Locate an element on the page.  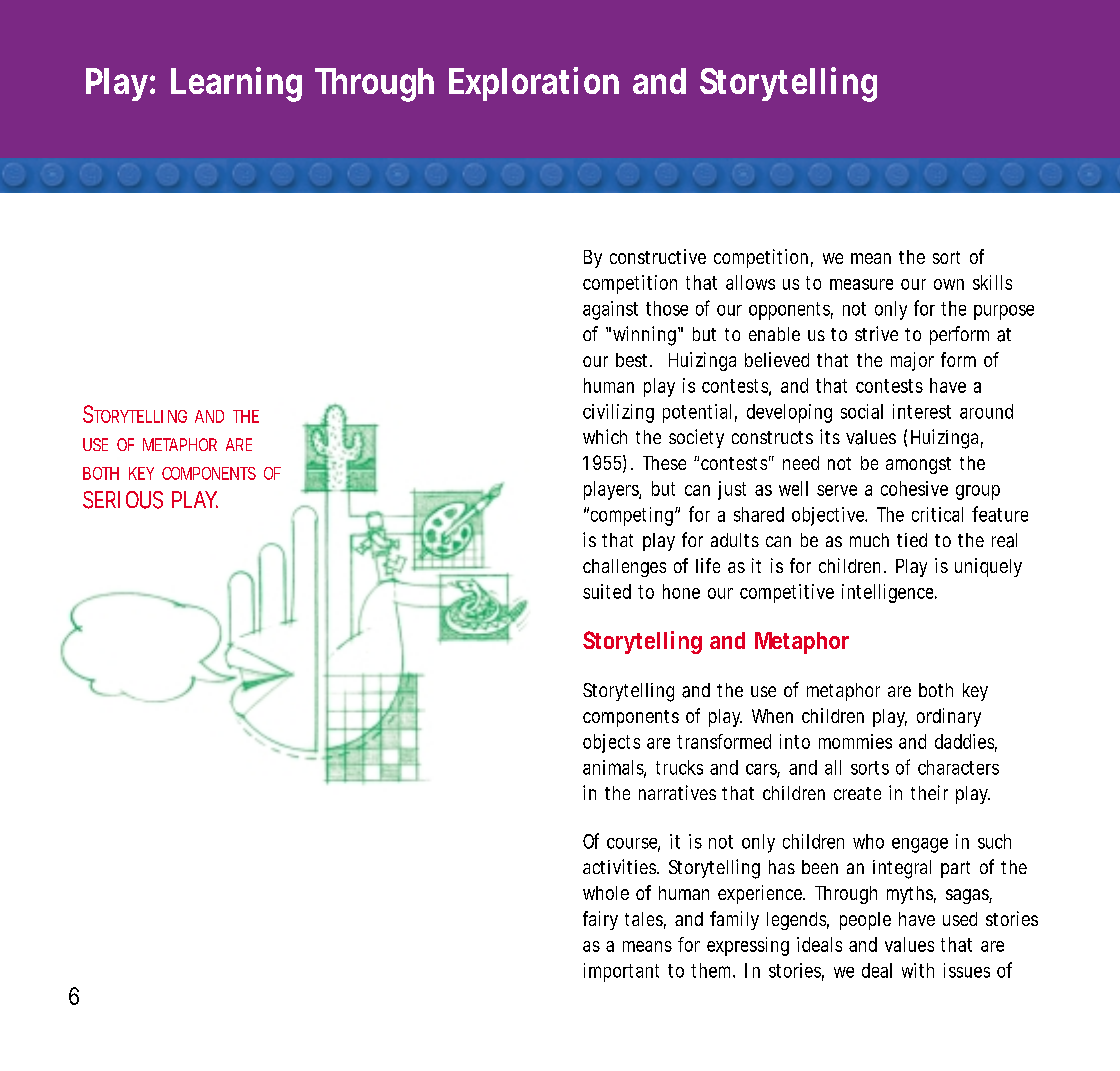
fairy is located at coordinates (600, 920).
